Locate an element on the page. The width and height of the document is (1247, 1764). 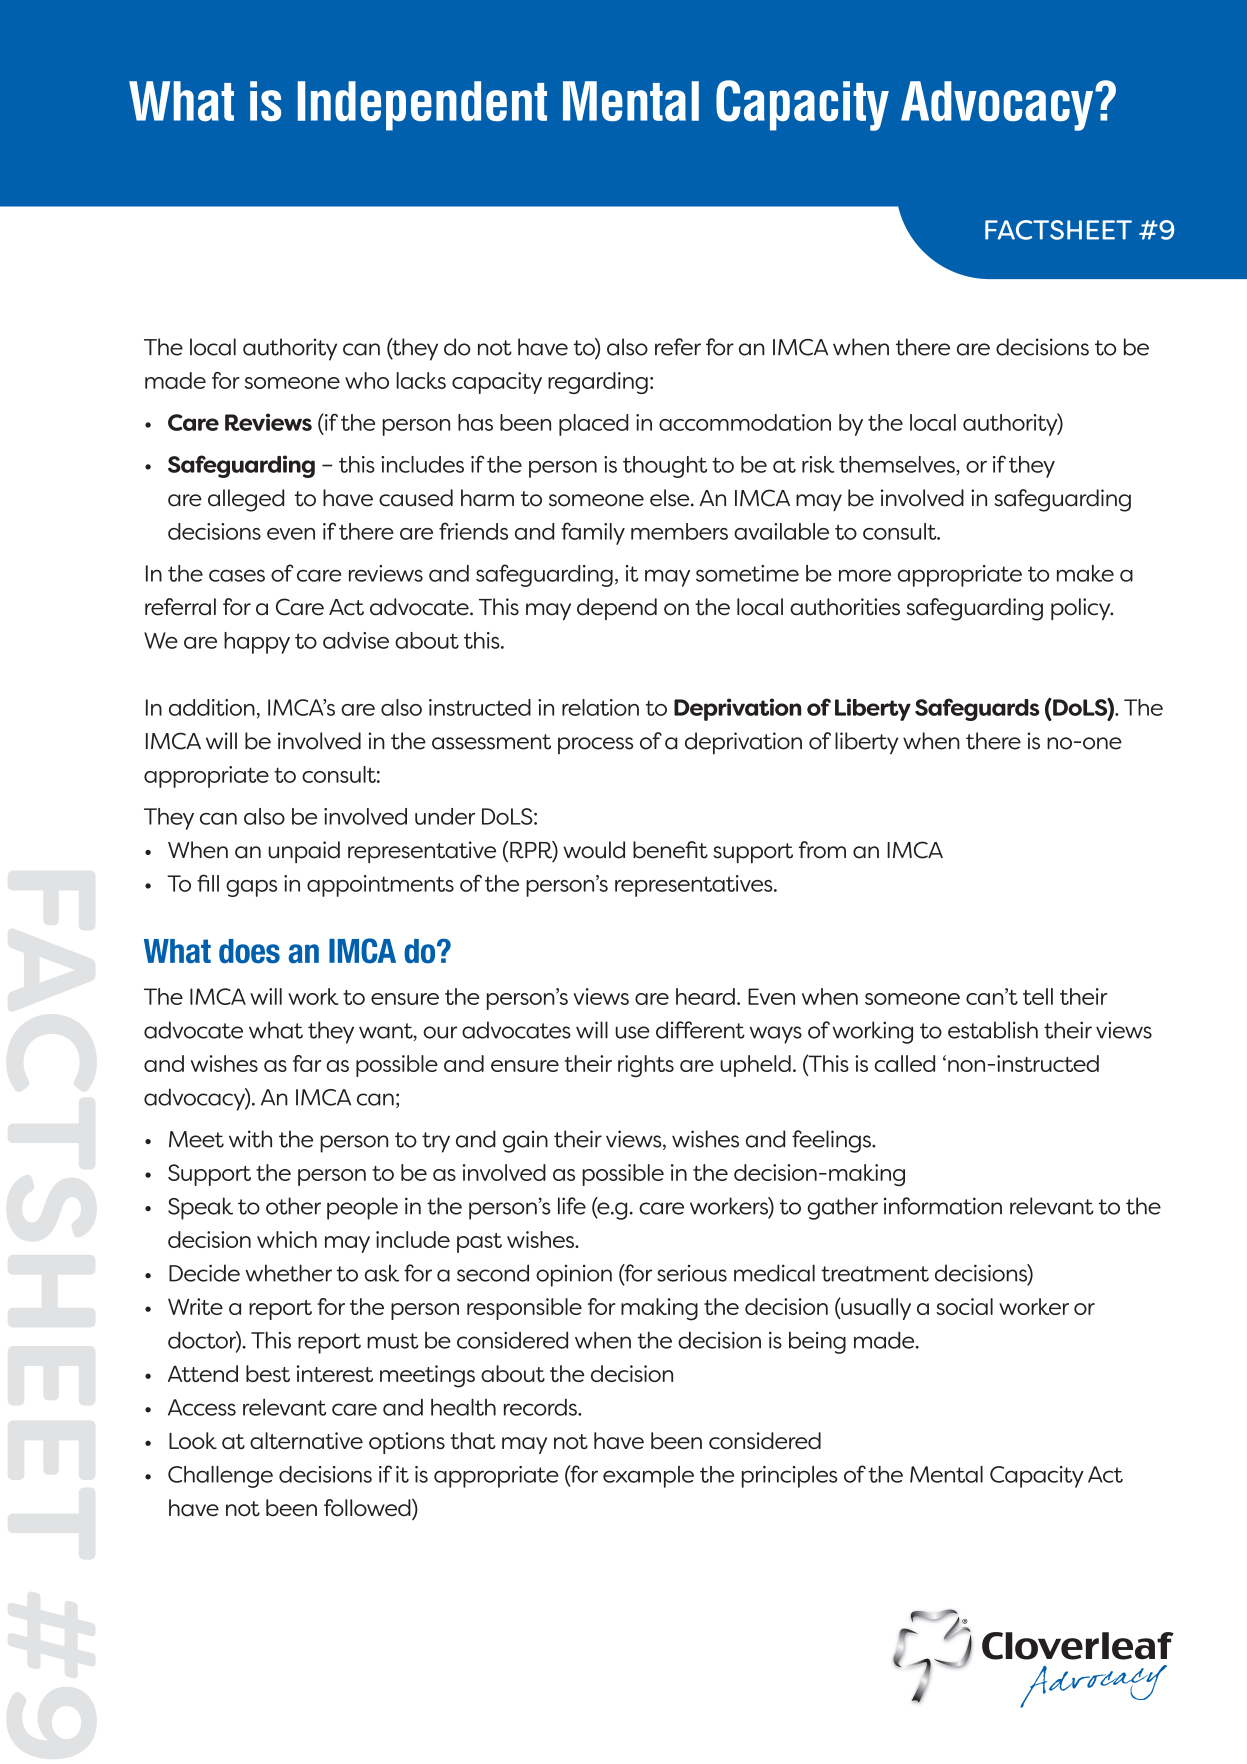
addition is located at coordinates (212, 707).
